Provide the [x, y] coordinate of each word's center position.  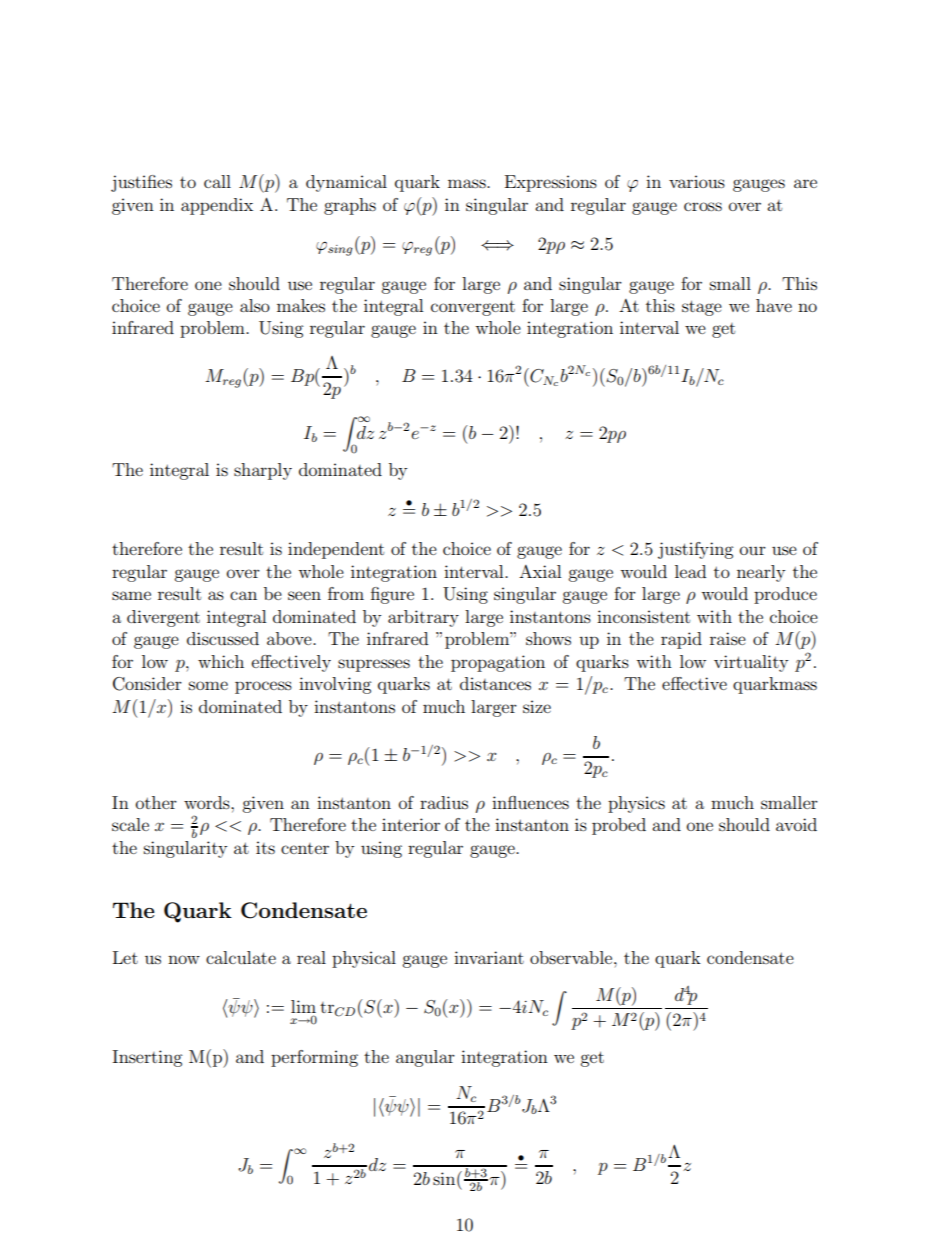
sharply [263, 471]
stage [702, 308]
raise [728, 638]
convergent [473, 308]
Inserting [147, 1058]
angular [425, 1058]
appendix [217, 206]
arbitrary [423, 618]
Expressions [551, 183]
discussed [223, 638]
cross [703, 206]
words [208, 802]
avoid [796, 824]
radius [444, 802]
